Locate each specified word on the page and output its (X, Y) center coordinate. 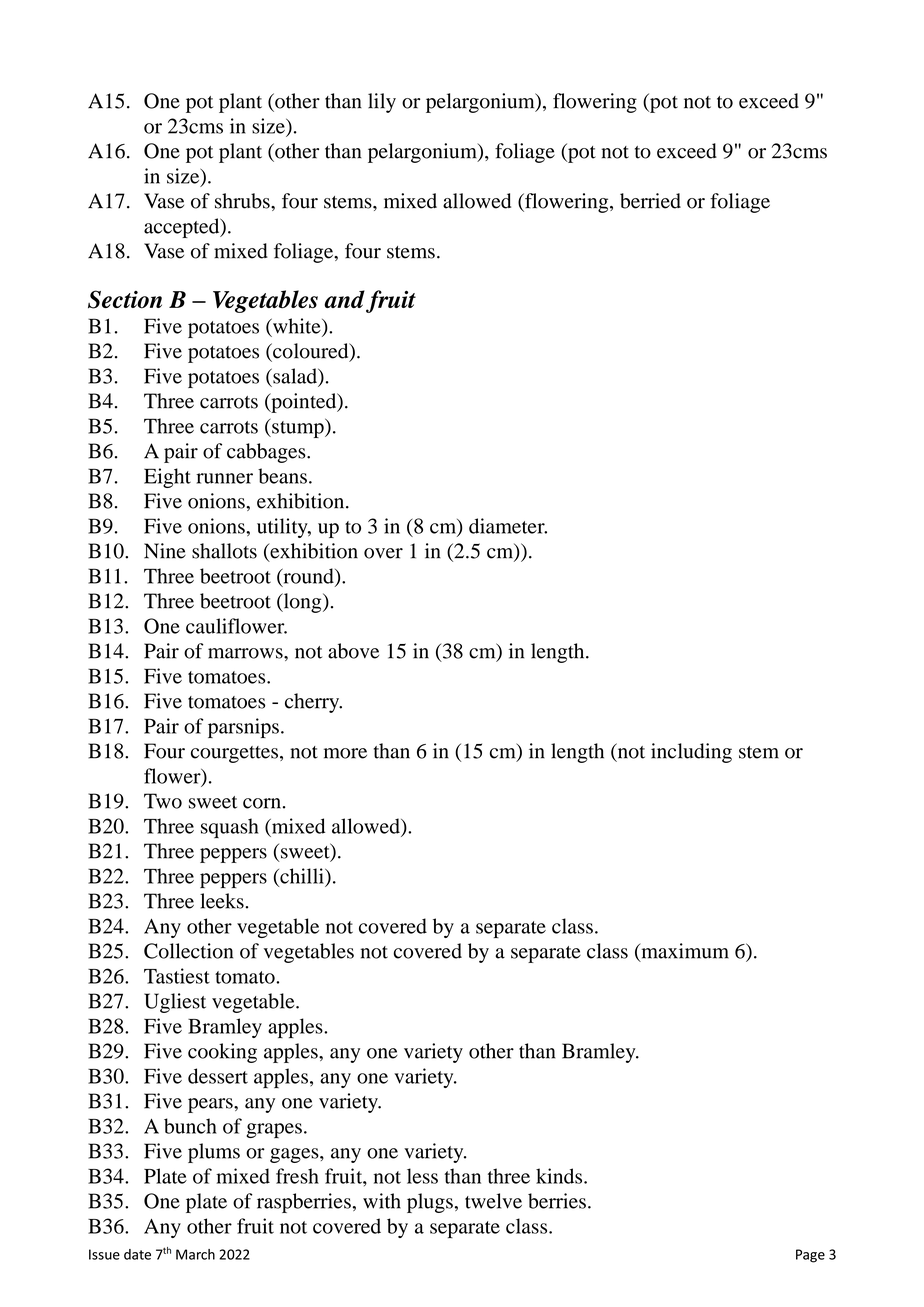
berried (650, 201)
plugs (430, 1203)
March (195, 1254)
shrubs (243, 201)
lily (382, 103)
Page (810, 1256)
